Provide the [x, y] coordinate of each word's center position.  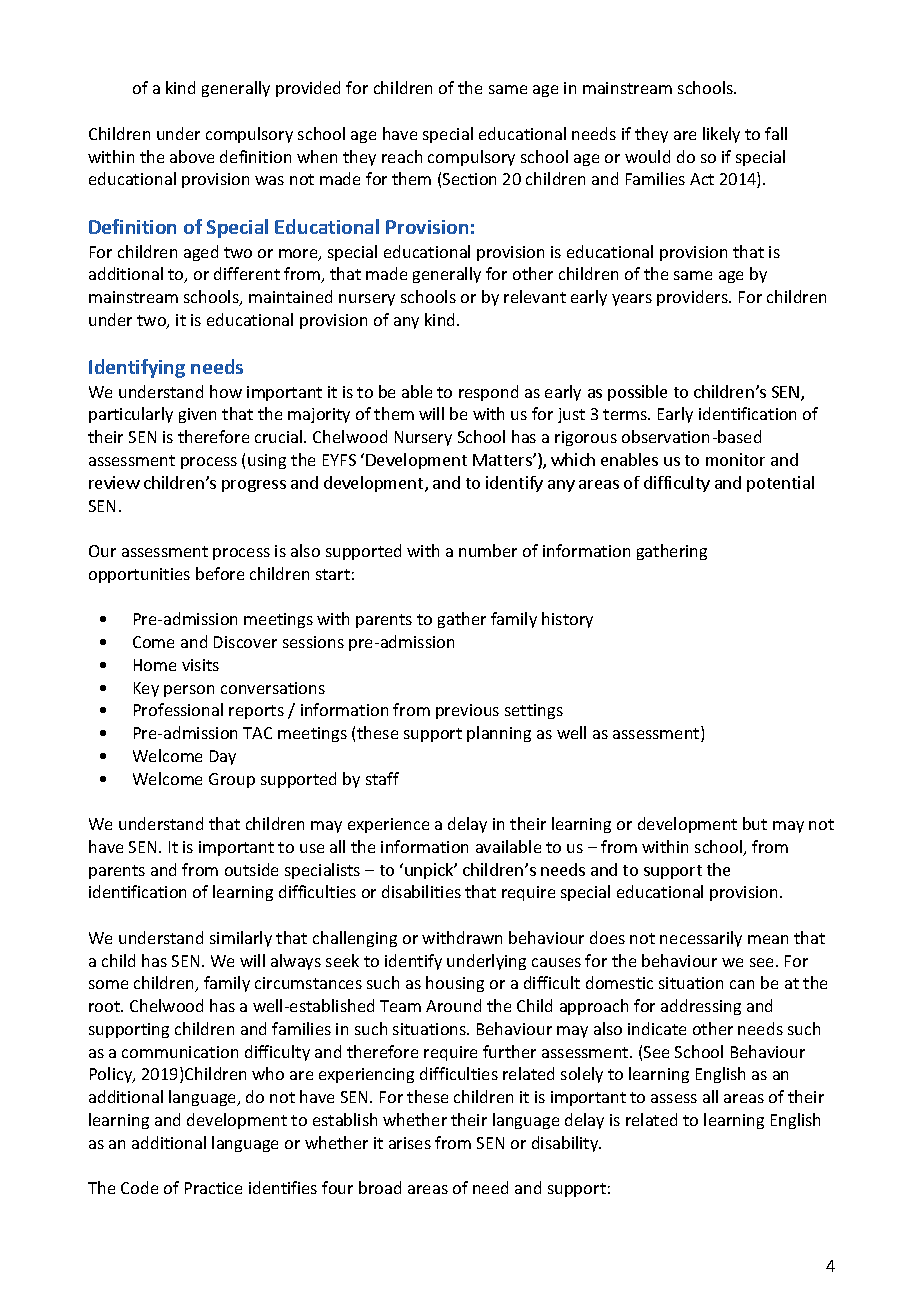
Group [232, 780]
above [192, 156]
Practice [213, 1188]
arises [410, 1143]
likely [721, 135]
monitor [735, 459]
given [197, 415]
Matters [503, 460]
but [755, 823]
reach [402, 156]
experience [388, 825]
